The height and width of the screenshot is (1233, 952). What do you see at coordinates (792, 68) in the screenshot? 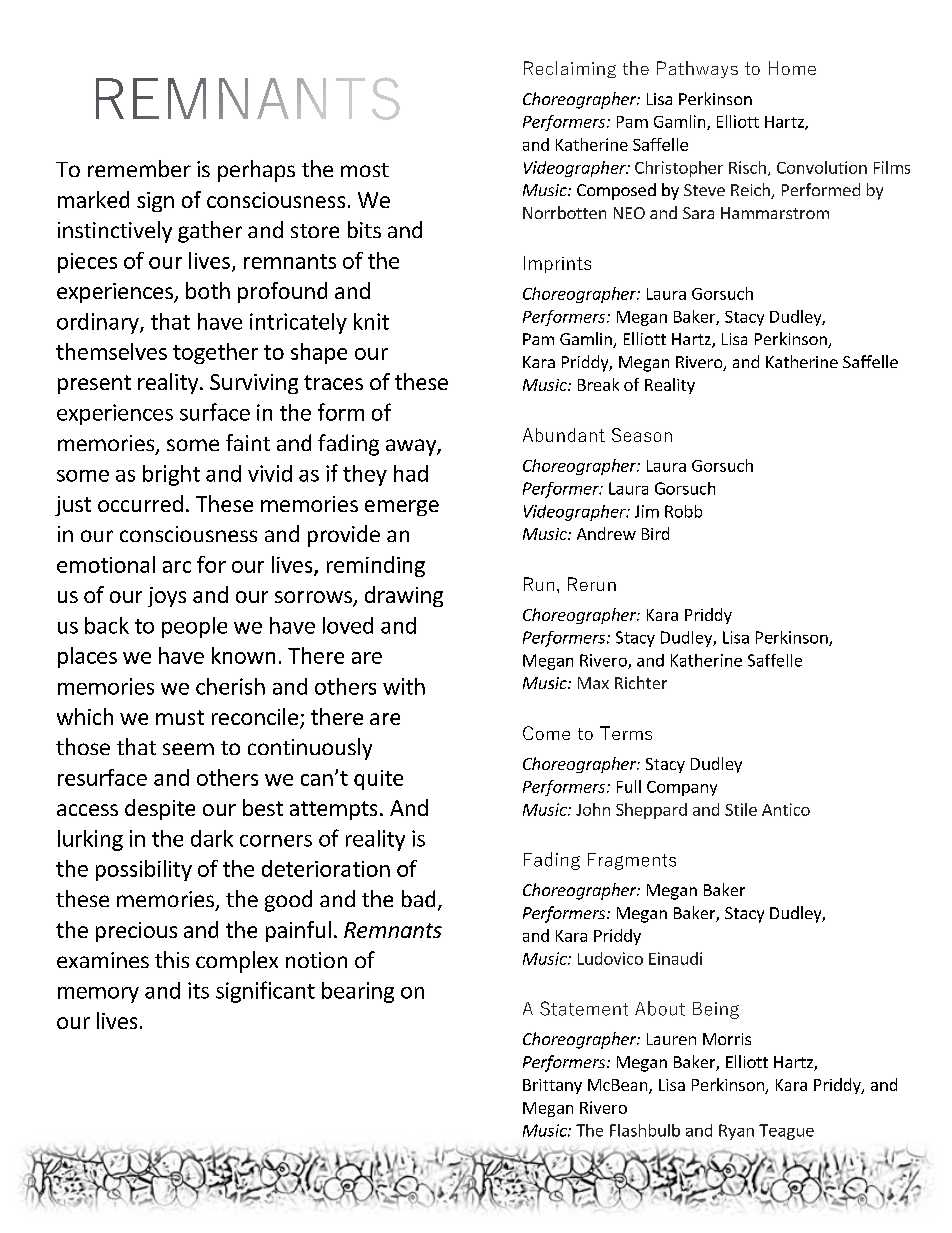
I see `Home` at bounding box center [792, 68].
